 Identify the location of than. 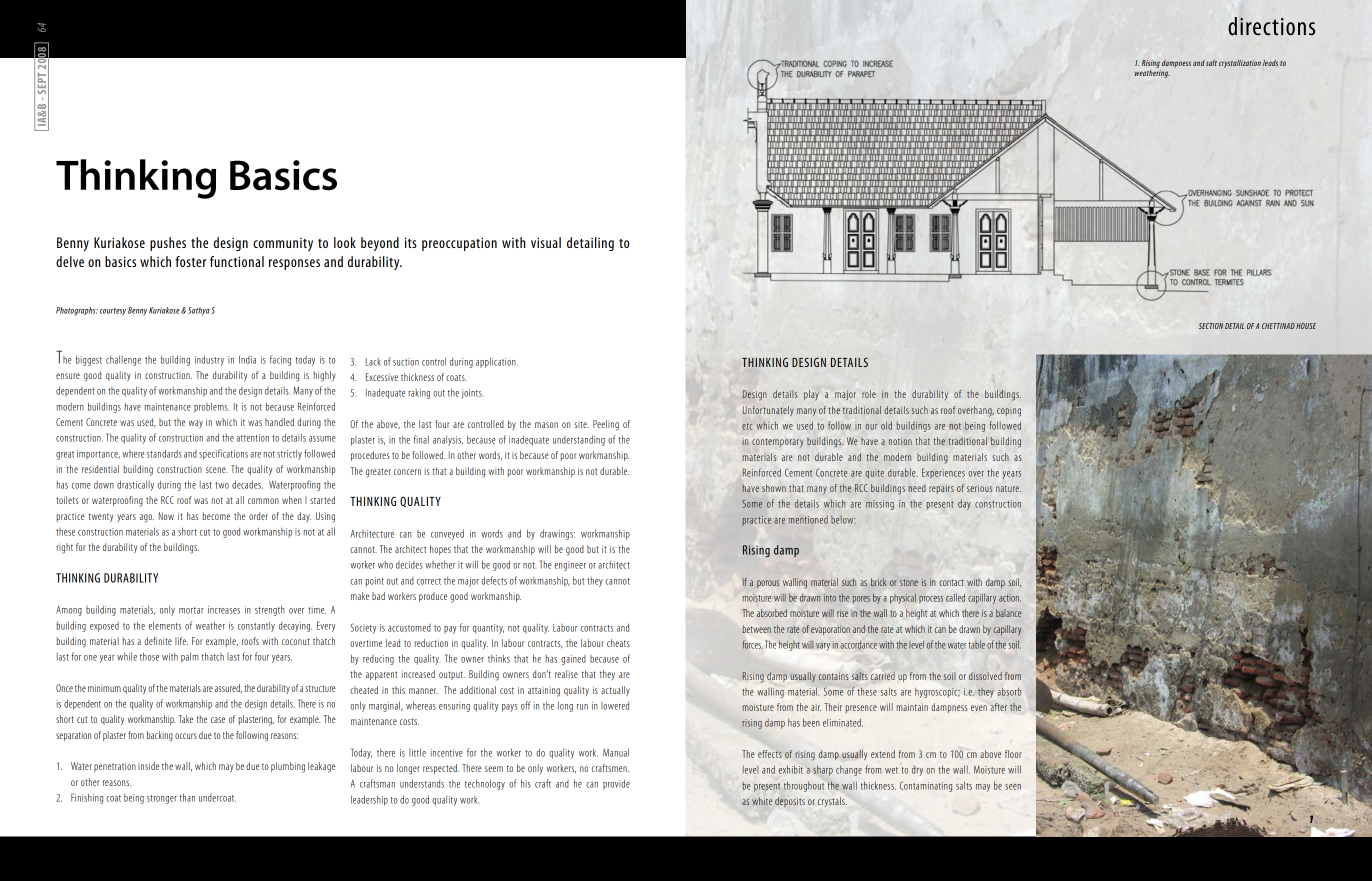
(187, 797).
